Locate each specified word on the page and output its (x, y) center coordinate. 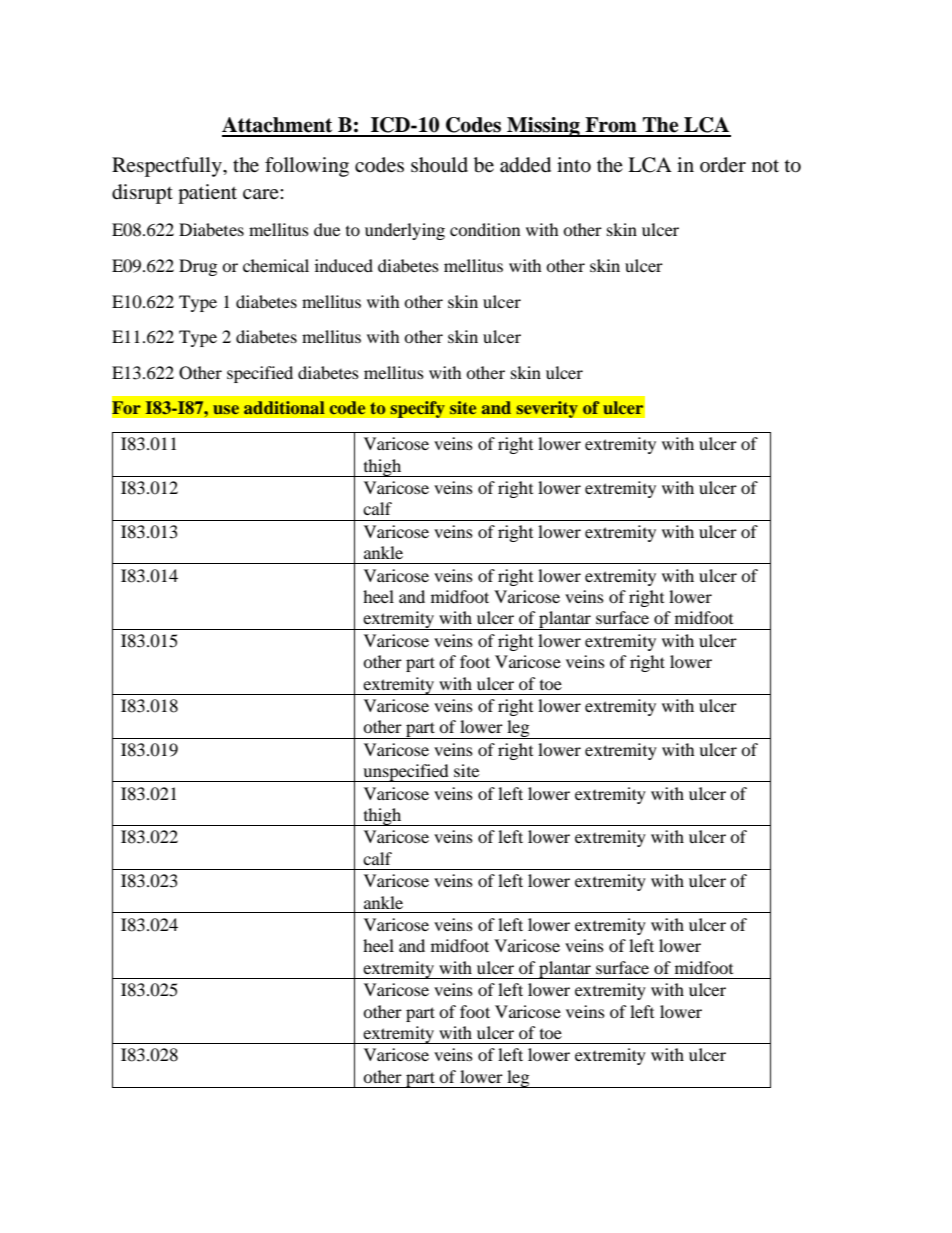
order (723, 165)
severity (547, 409)
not (765, 166)
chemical (276, 265)
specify (417, 409)
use (226, 409)
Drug (198, 267)
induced (344, 265)
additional (284, 407)
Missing (543, 127)
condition (485, 229)
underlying (405, 231)
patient (207, 194)
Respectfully (168, 167)
